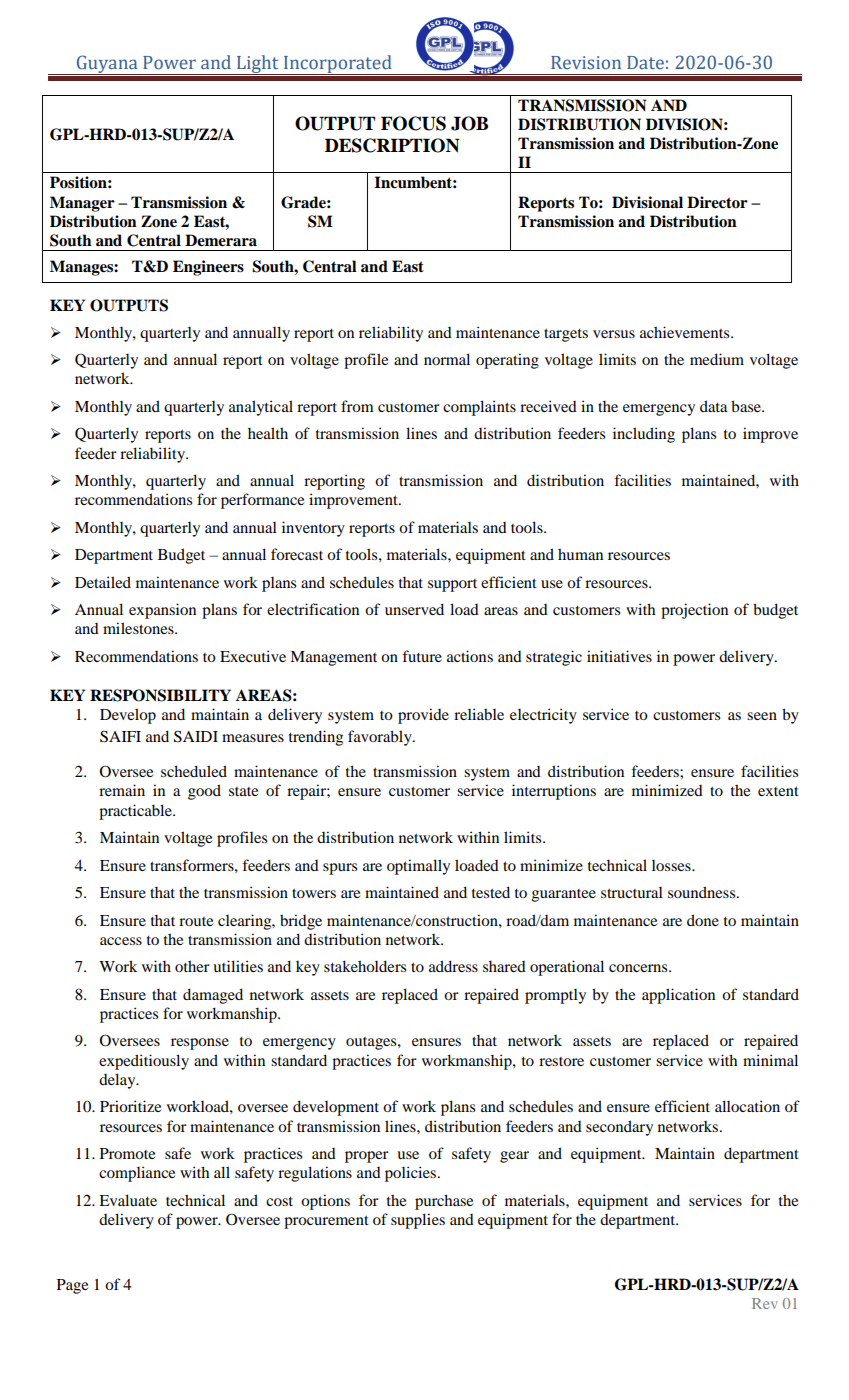 This document has height=1400, width=849. What do you see at coordinates (479, 408) in the document?
I see `complaints` at bounding box center [479, 408].
